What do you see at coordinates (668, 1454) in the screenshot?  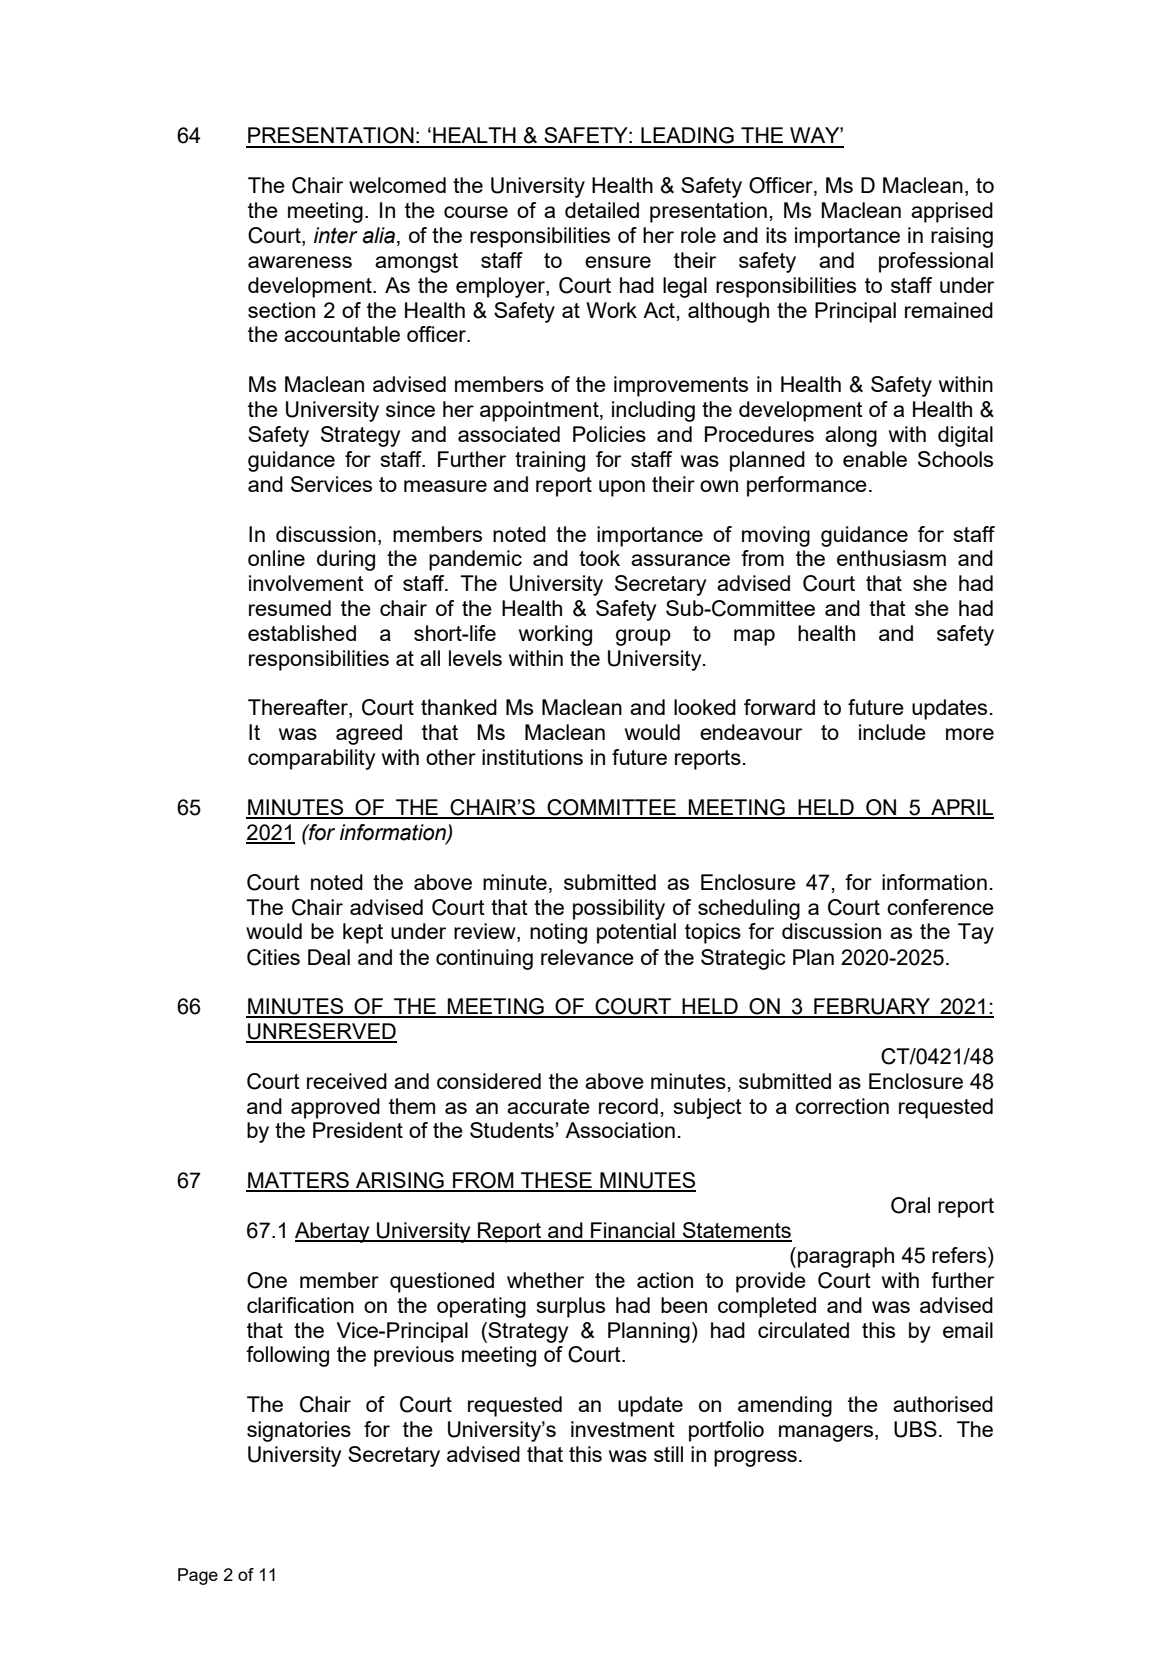 I see `still` at bounding box center [668, 1454].
